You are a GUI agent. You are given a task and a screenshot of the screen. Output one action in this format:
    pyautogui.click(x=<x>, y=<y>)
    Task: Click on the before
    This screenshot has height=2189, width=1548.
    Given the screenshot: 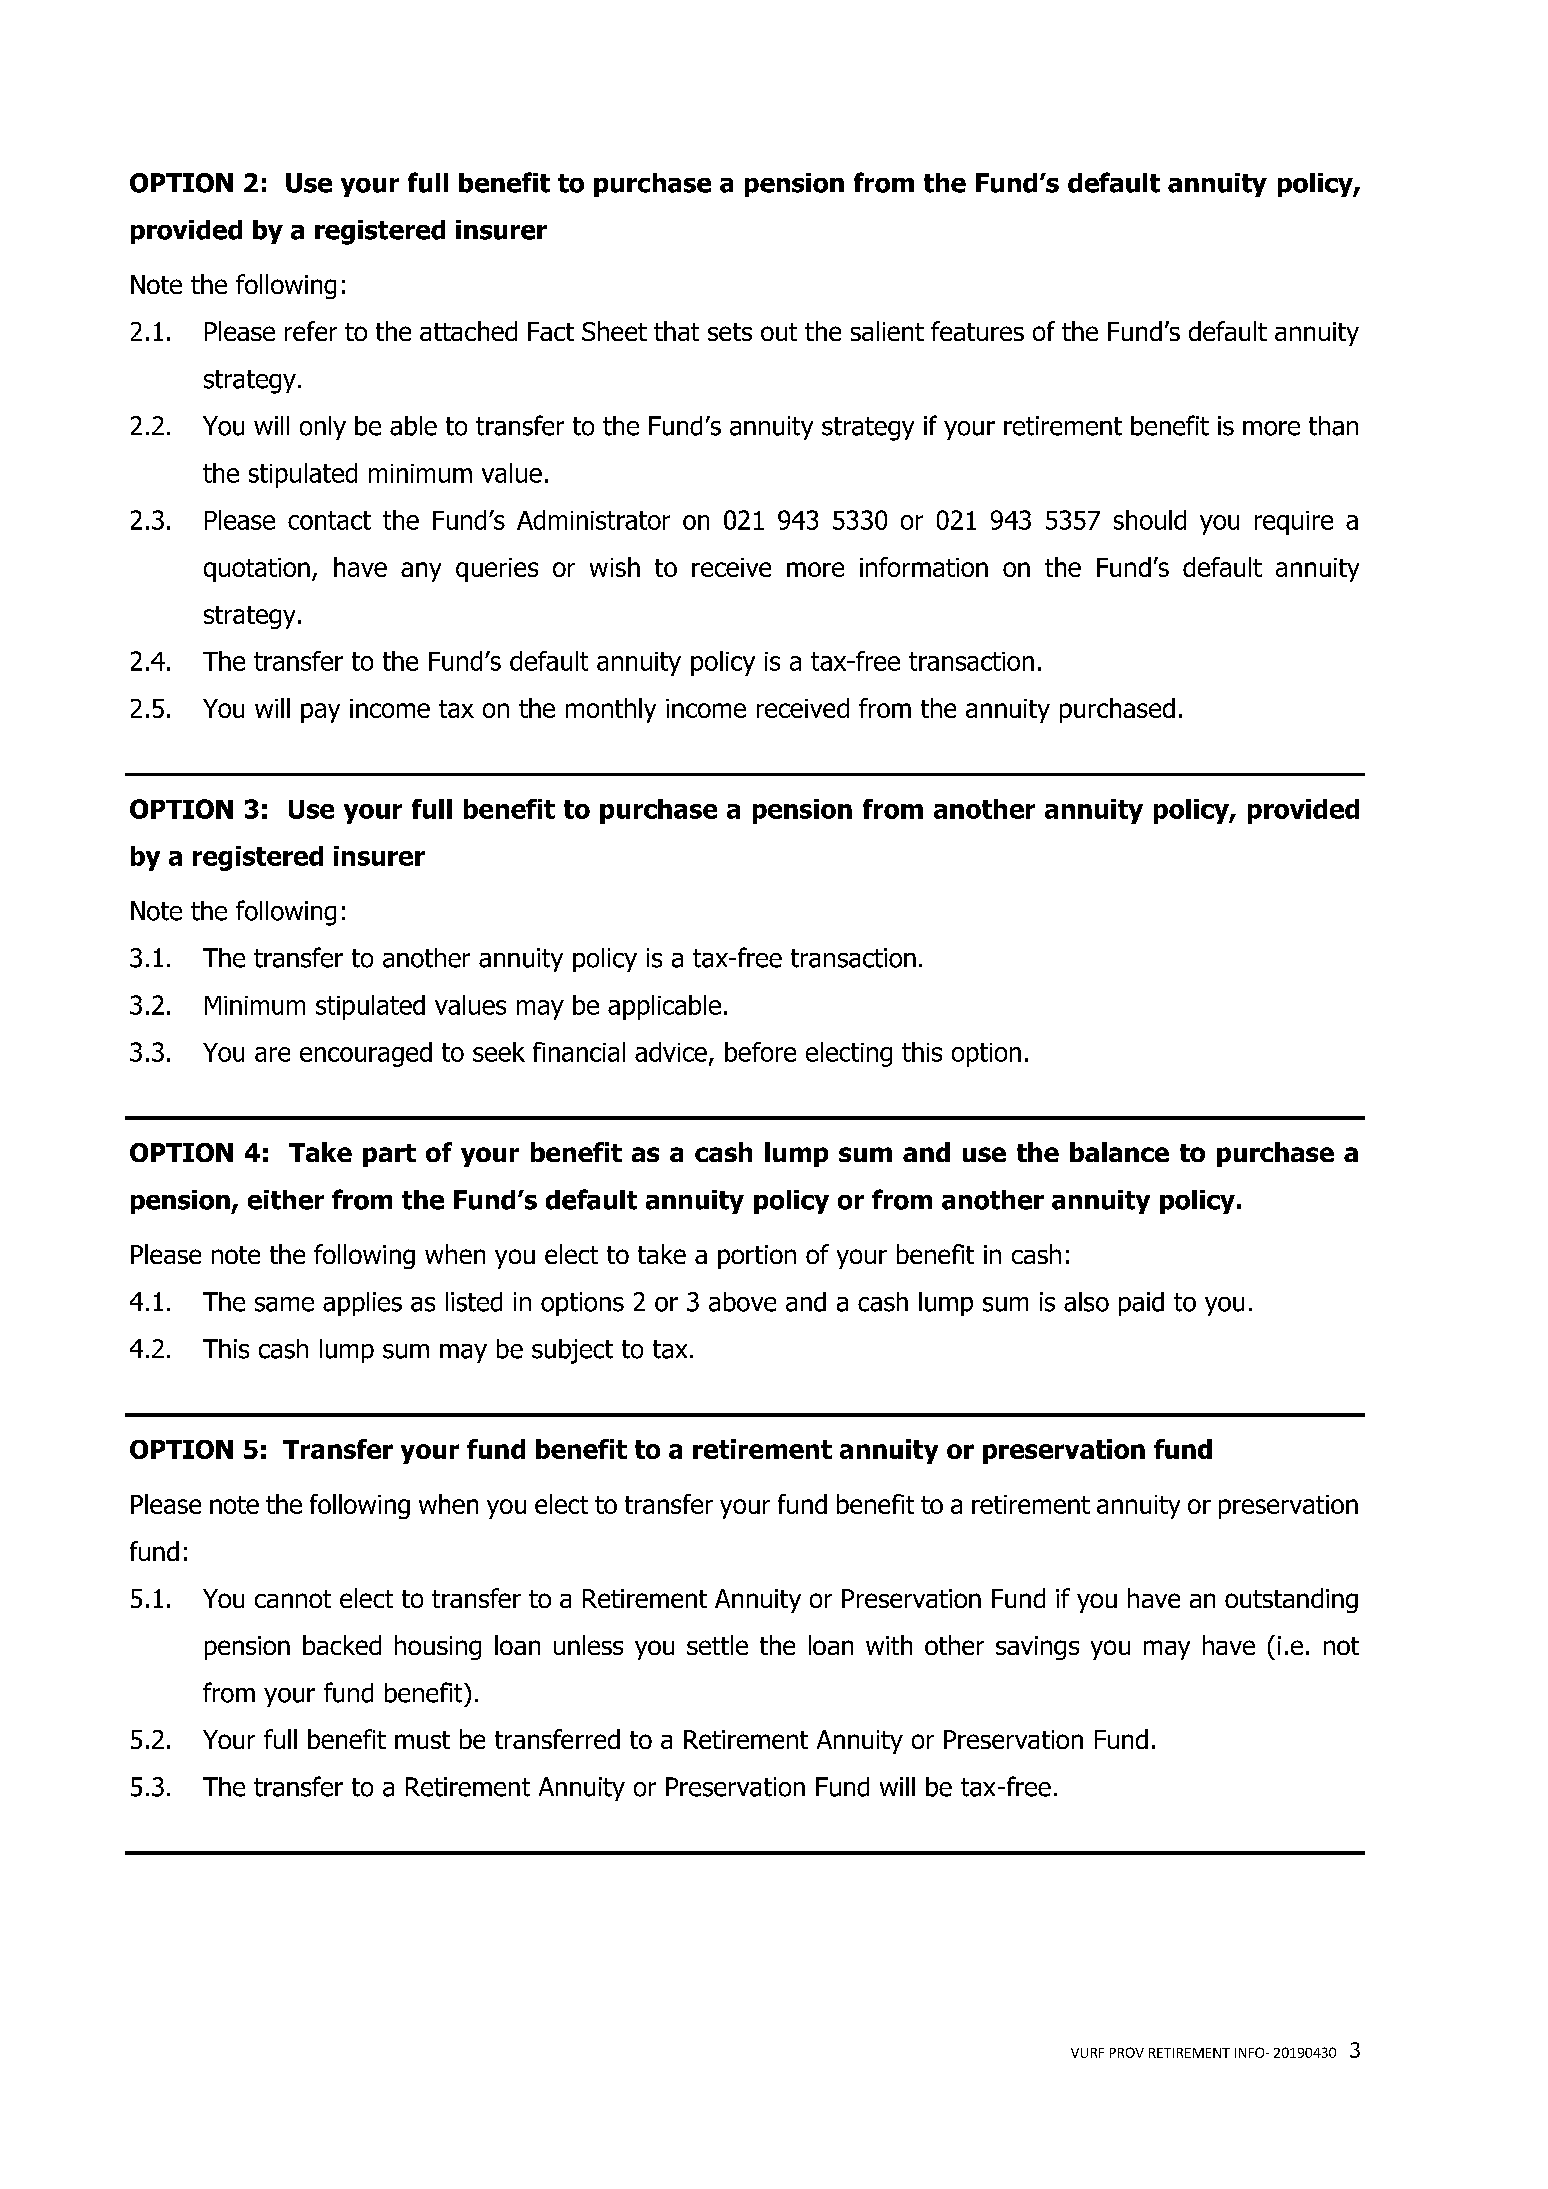 What is the action you would take?
    pyautogui.click(x=760, y=1052)
